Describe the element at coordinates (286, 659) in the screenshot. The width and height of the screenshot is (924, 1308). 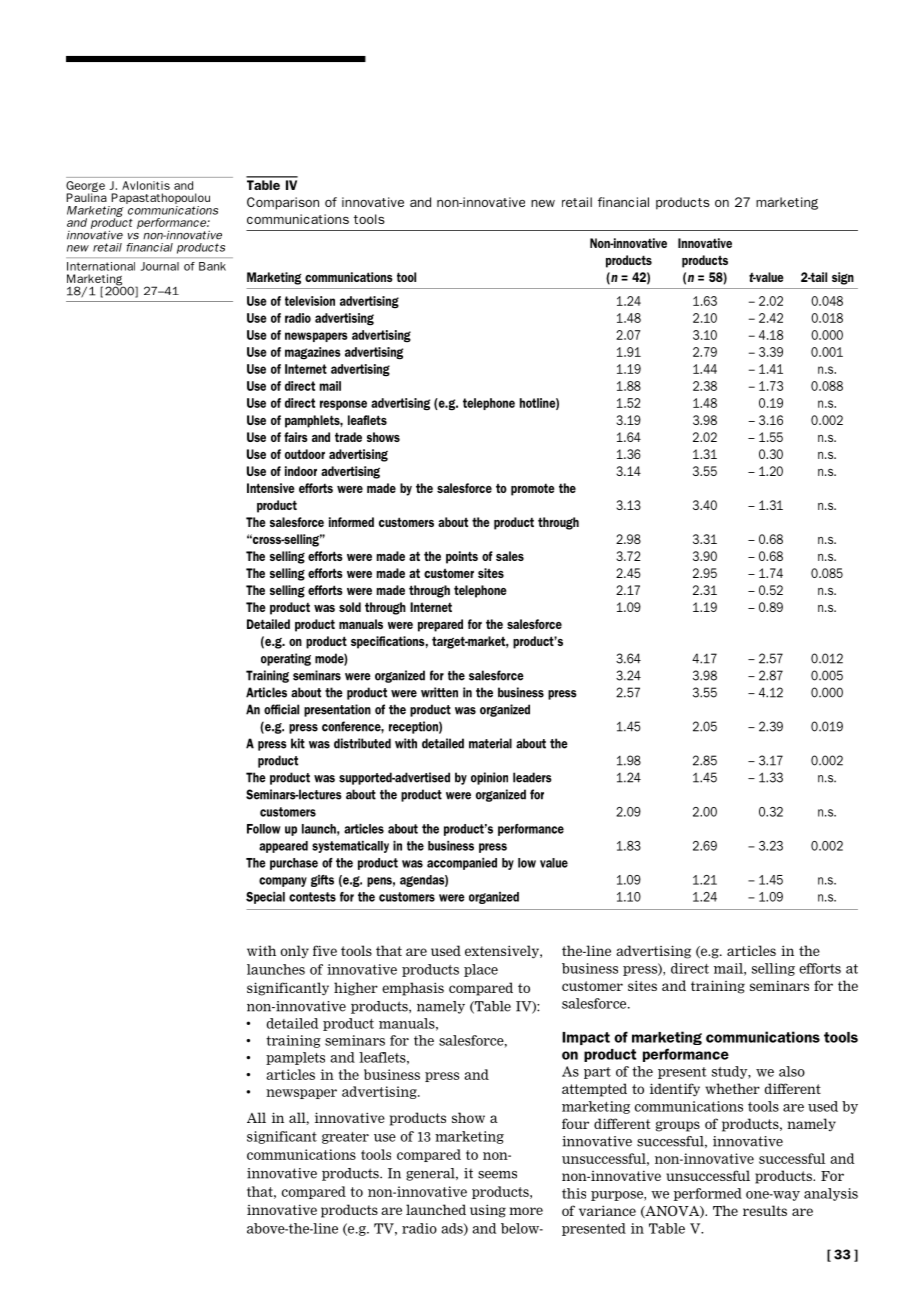
I see `operating` at that location.
